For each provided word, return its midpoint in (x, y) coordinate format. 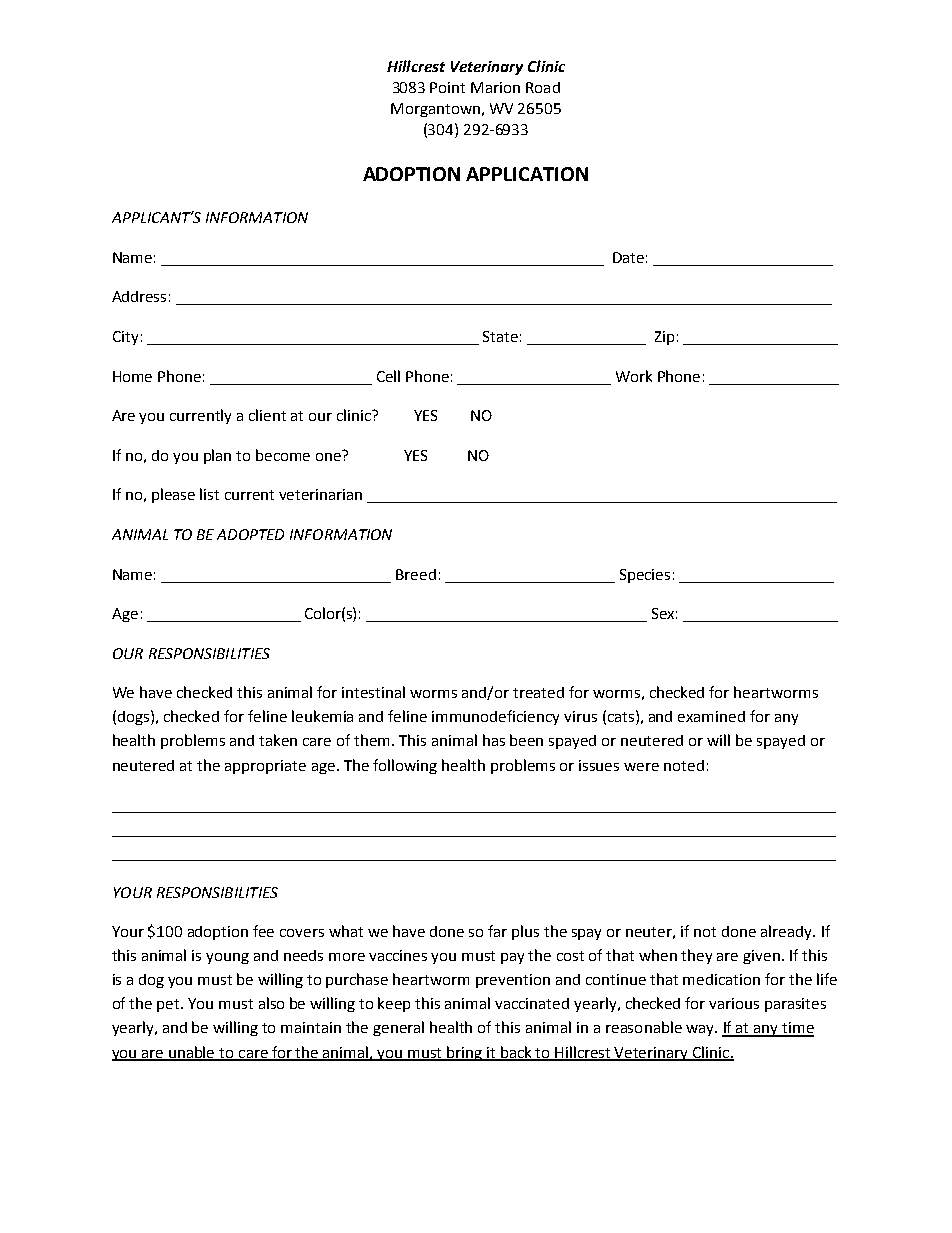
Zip (664, 338)
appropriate (265, 767)
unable (192, 1053)
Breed (416, 574)
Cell (388, 376)
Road (543, 87)
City (125, 338)
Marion (495, 87)
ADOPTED (250, 534)
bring (465, 1053)
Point (447, 87)
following (405, 766)
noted (684, 765)
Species (645, 576)
